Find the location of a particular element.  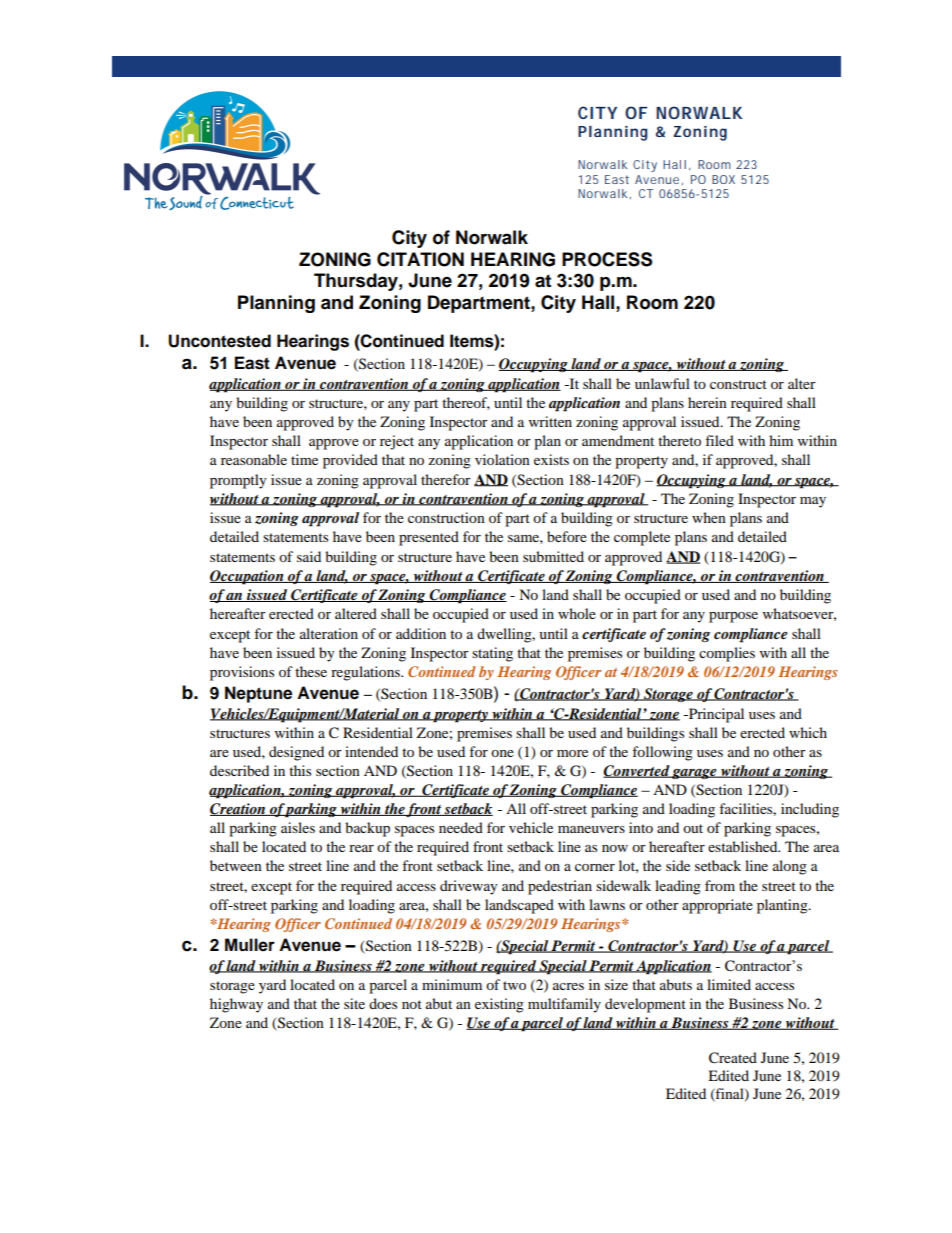

highway is located at coordinates (236, 1005).
